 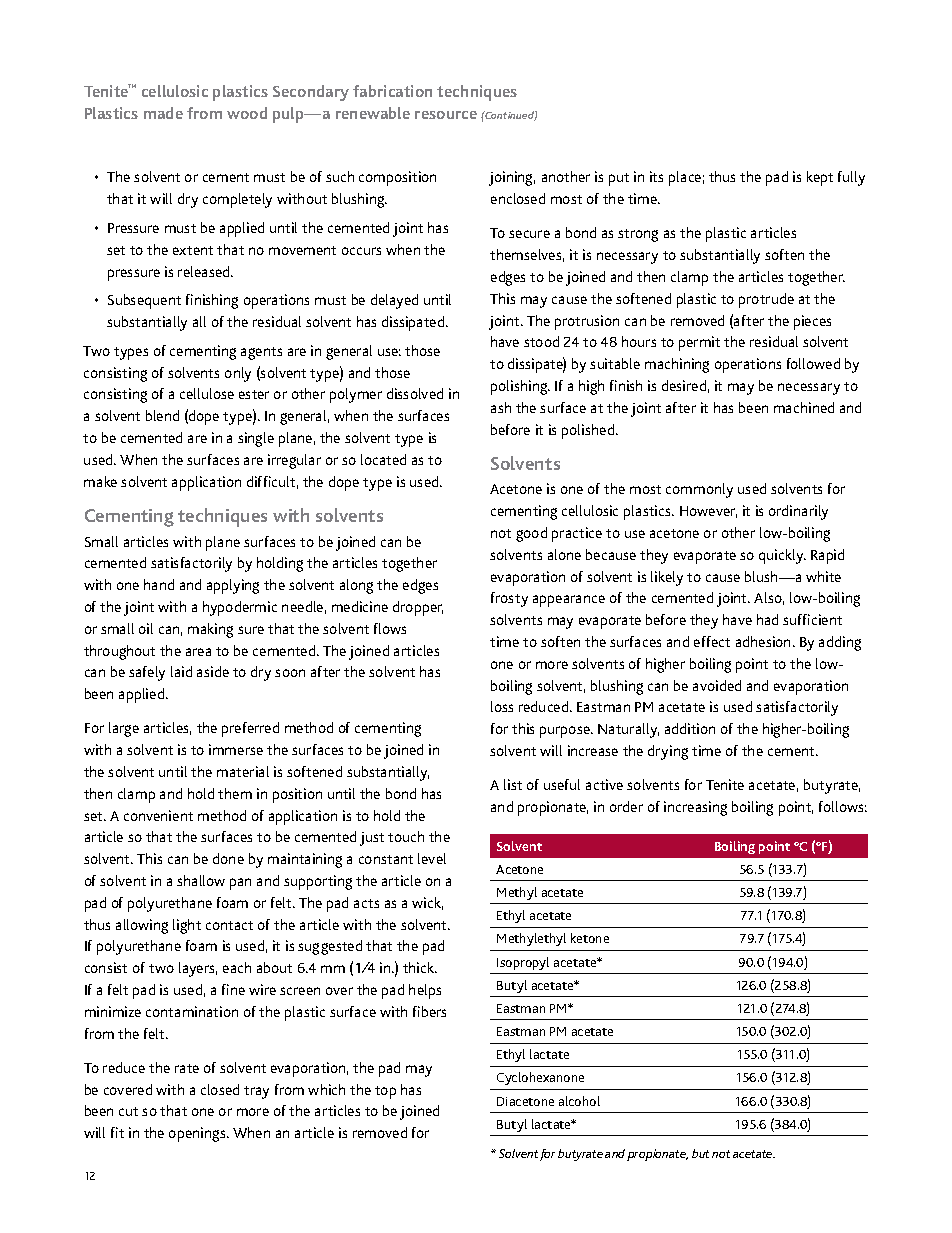 What do you see at coordinates (509, 599) in the screenshot?
I see `frosty` at bounding box center [509, 599].
